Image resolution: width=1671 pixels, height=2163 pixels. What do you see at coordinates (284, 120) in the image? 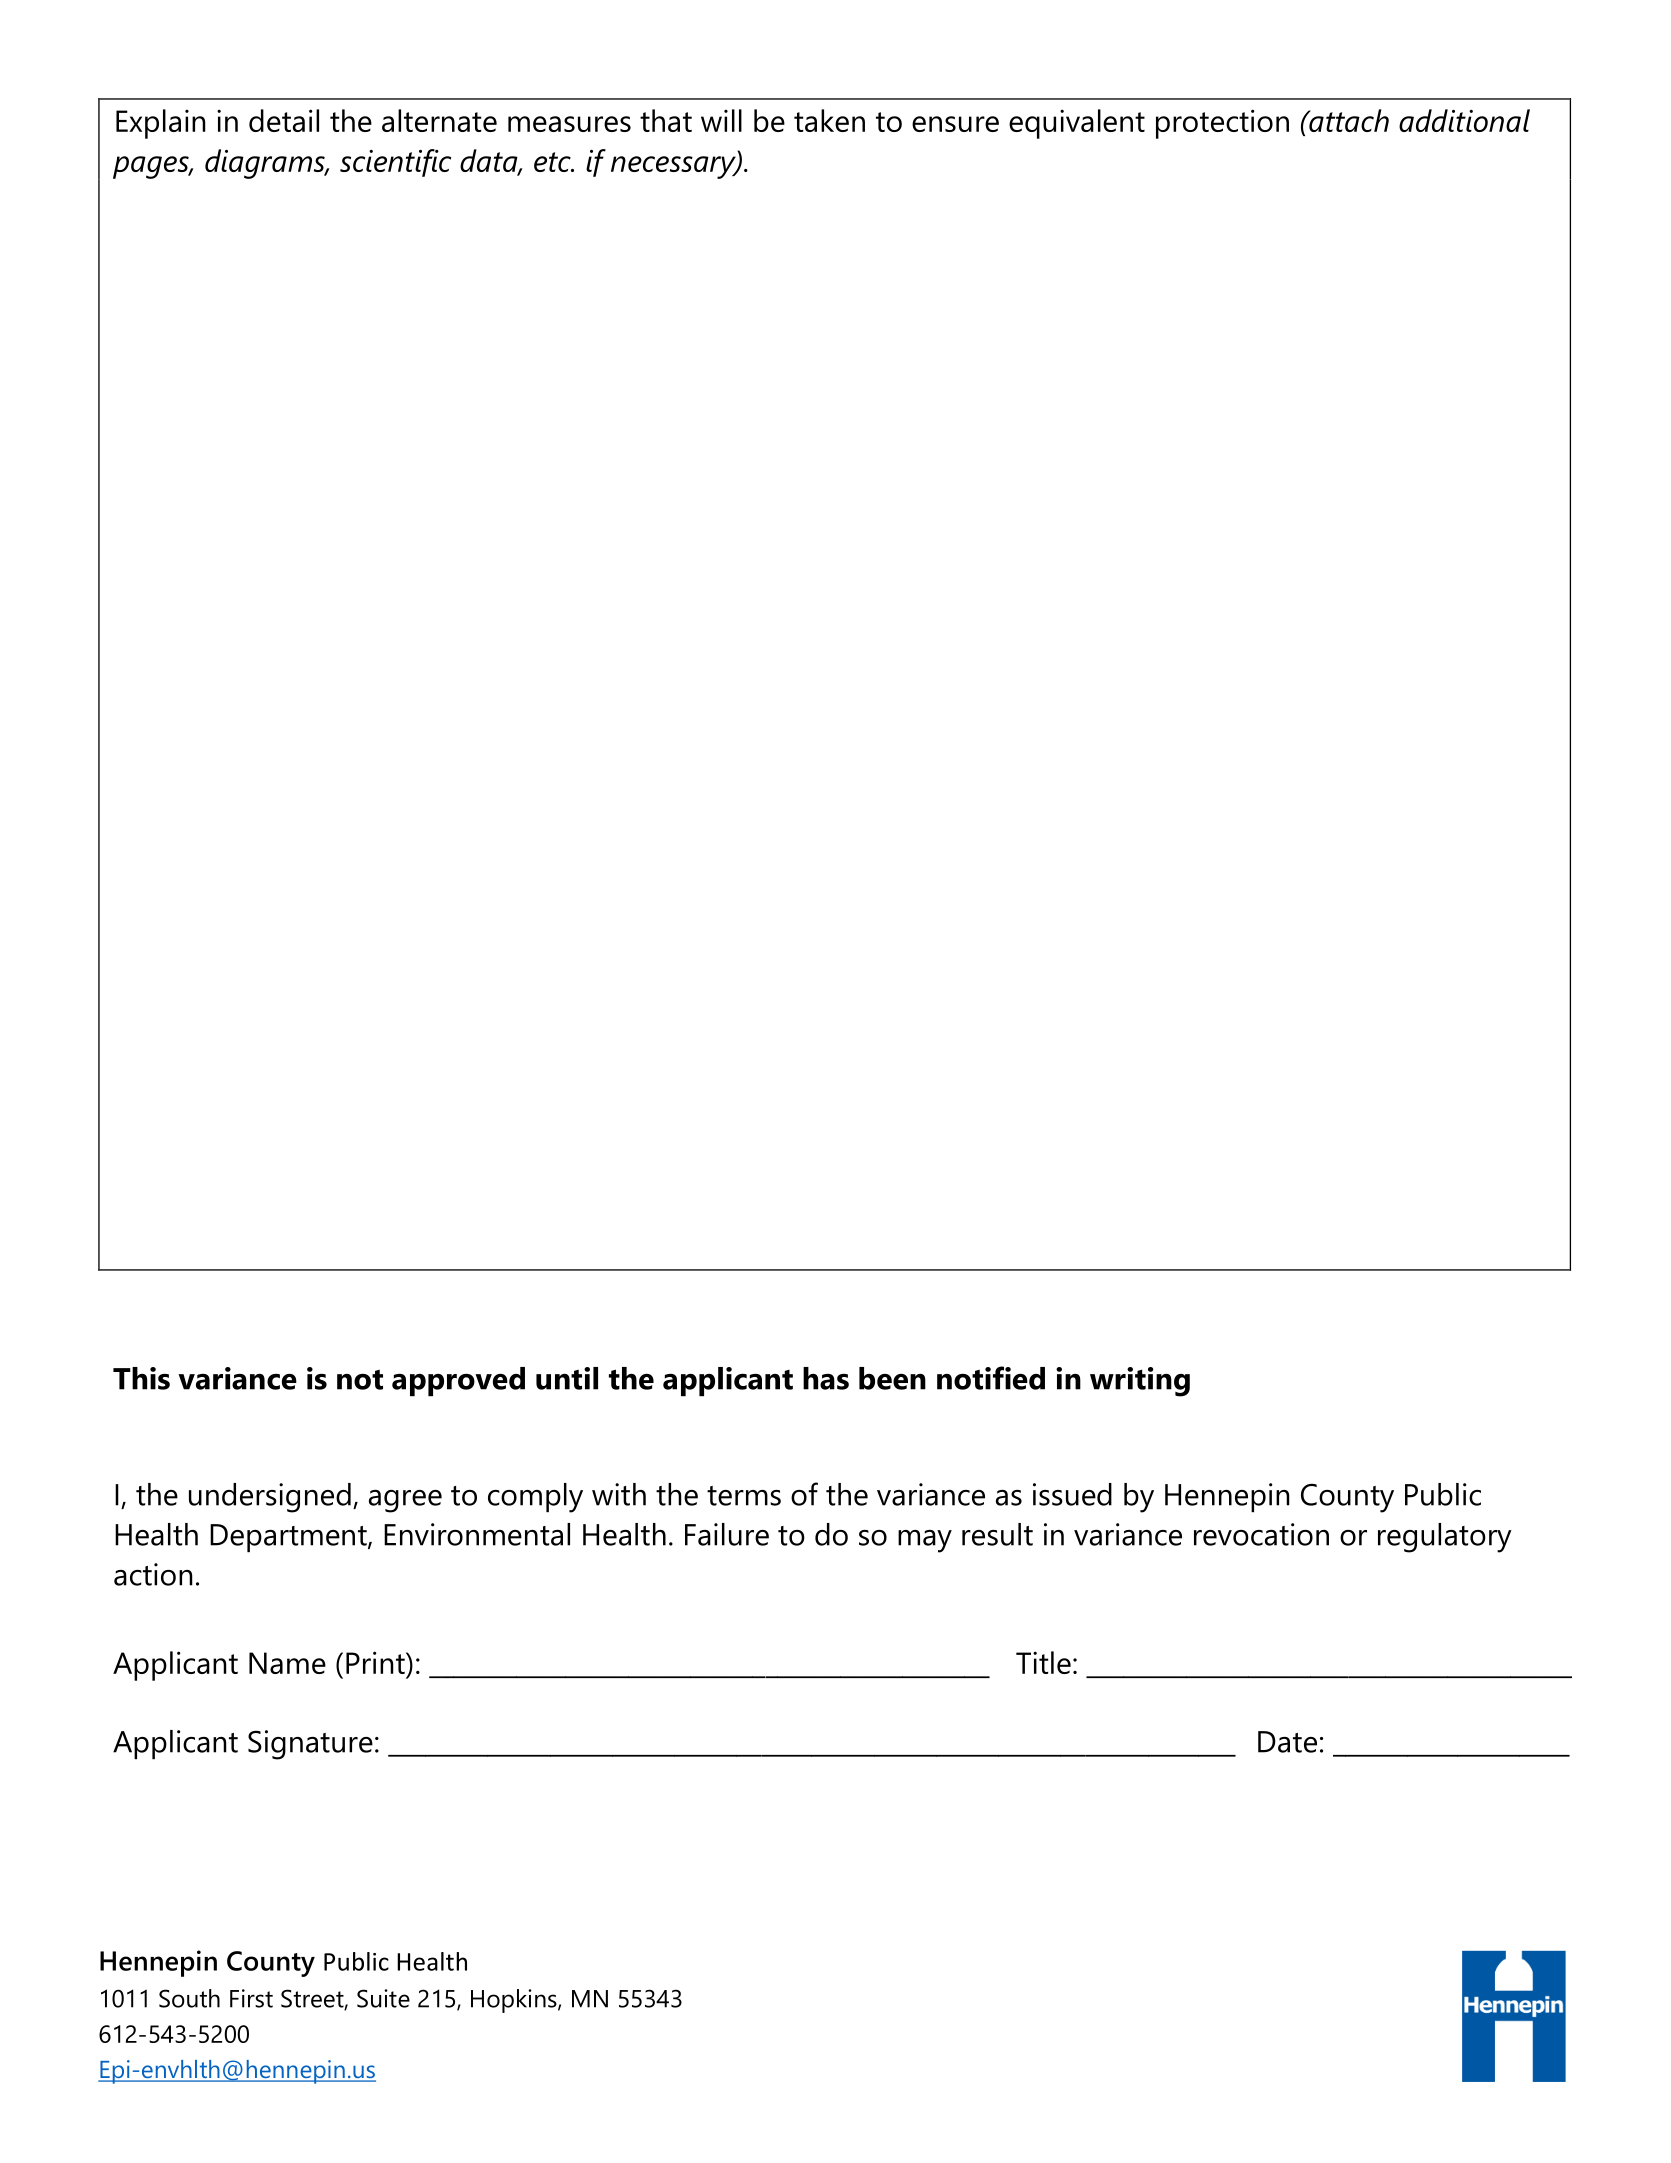
I see `detail` at bounding box center [284, 120].
